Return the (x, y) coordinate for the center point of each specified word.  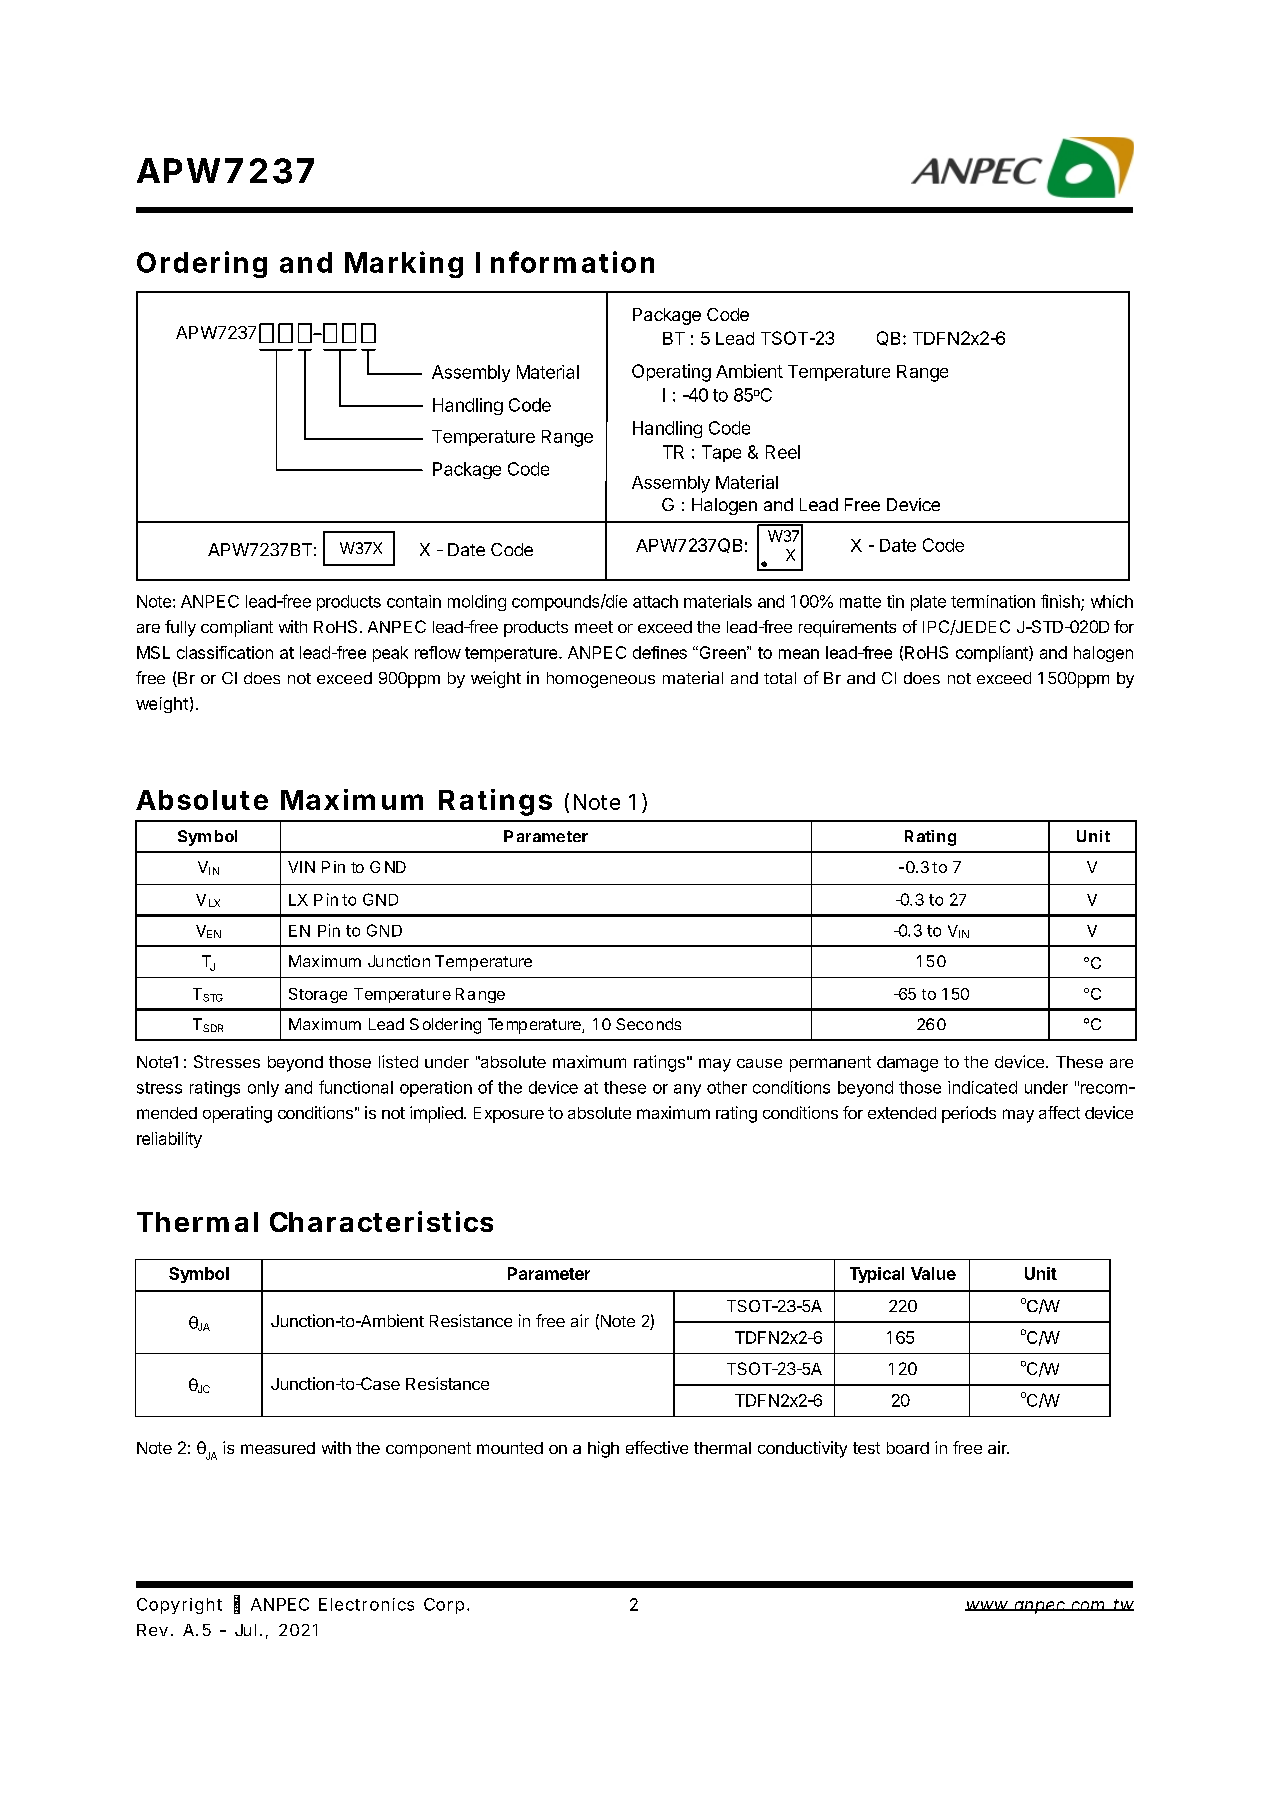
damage (907, 1064)
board (908, 1448)
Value (933, 1273)
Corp (444, 1606)
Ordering (202, 264)
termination (993, 601)
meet (594, 627)
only (263, 1089)
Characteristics (381, 1221)
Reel (783, 452)
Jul (245, 1630)
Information (565, 262)
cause (759, 1063)
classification (225, 652)
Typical (877, 1275)
